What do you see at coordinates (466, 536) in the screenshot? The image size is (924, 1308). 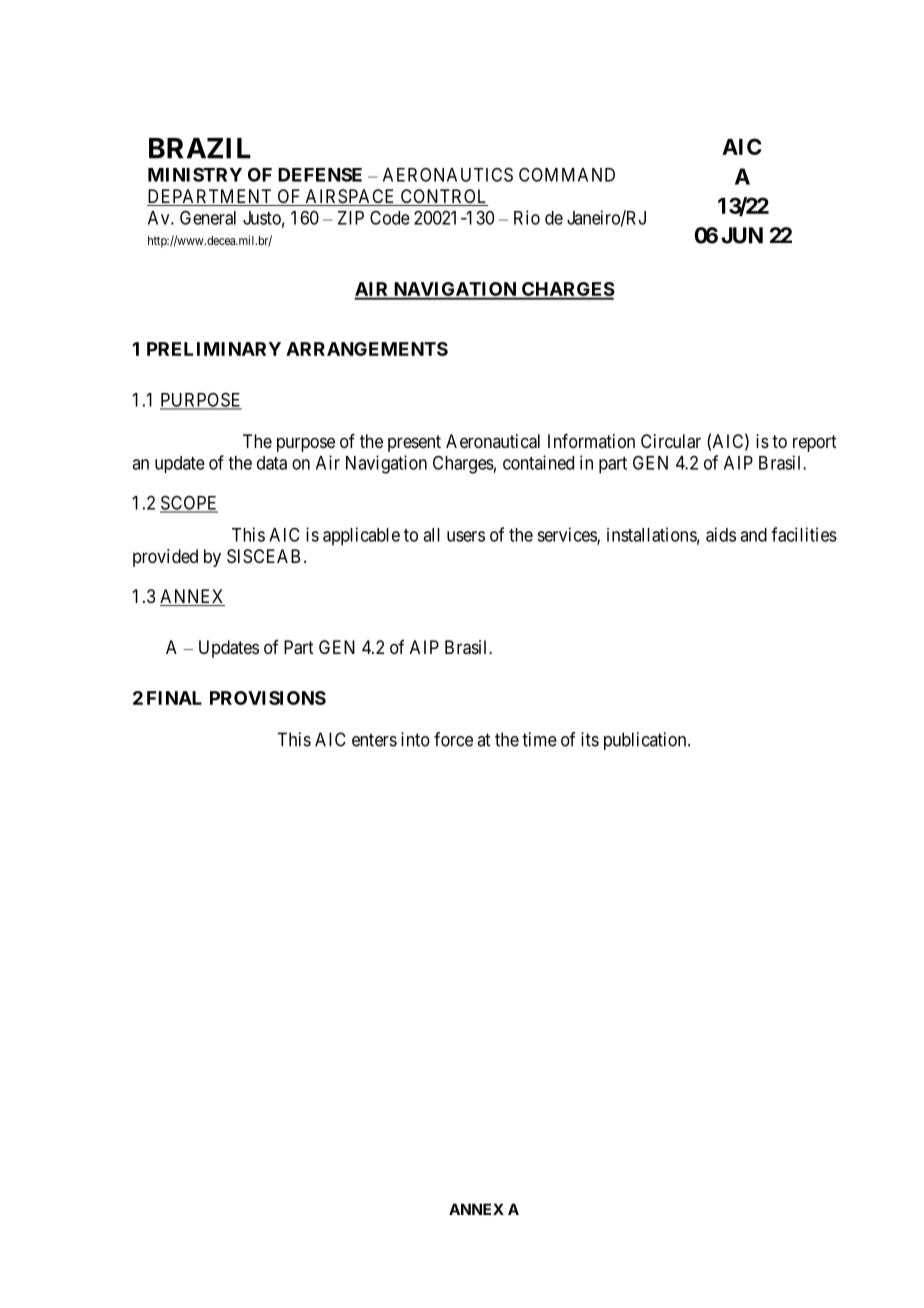 I see `users` at bounding box center [466, 536].
